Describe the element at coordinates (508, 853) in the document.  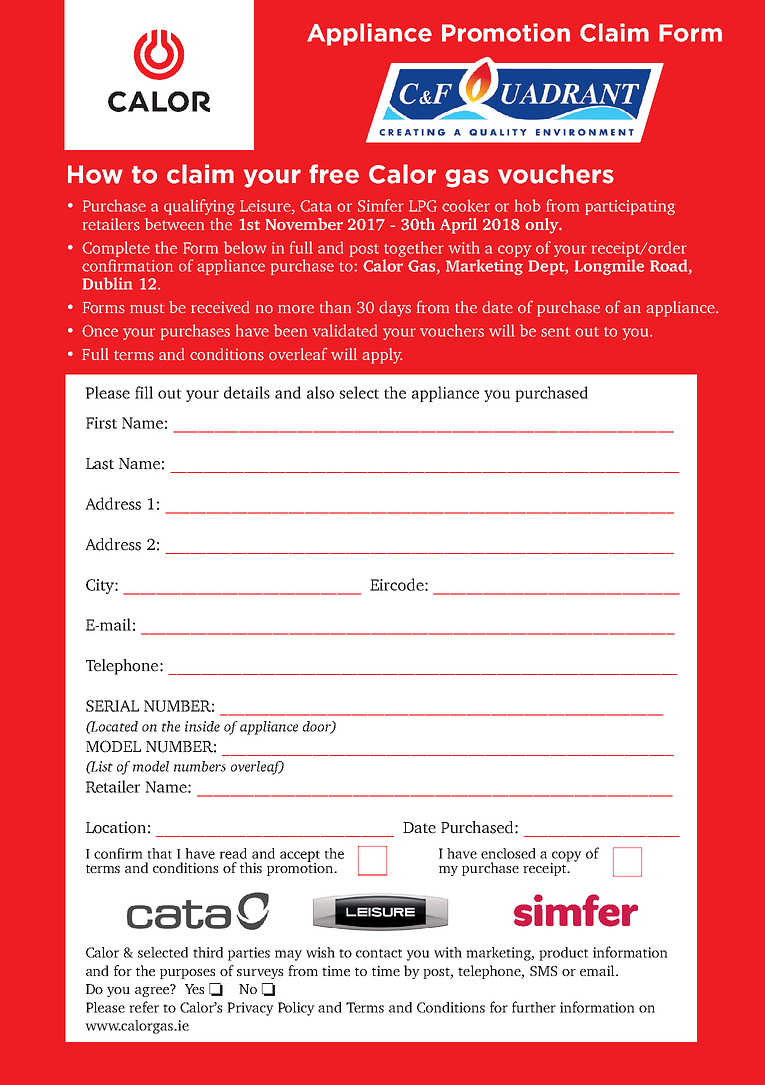
I see `enclosed` at that location.
